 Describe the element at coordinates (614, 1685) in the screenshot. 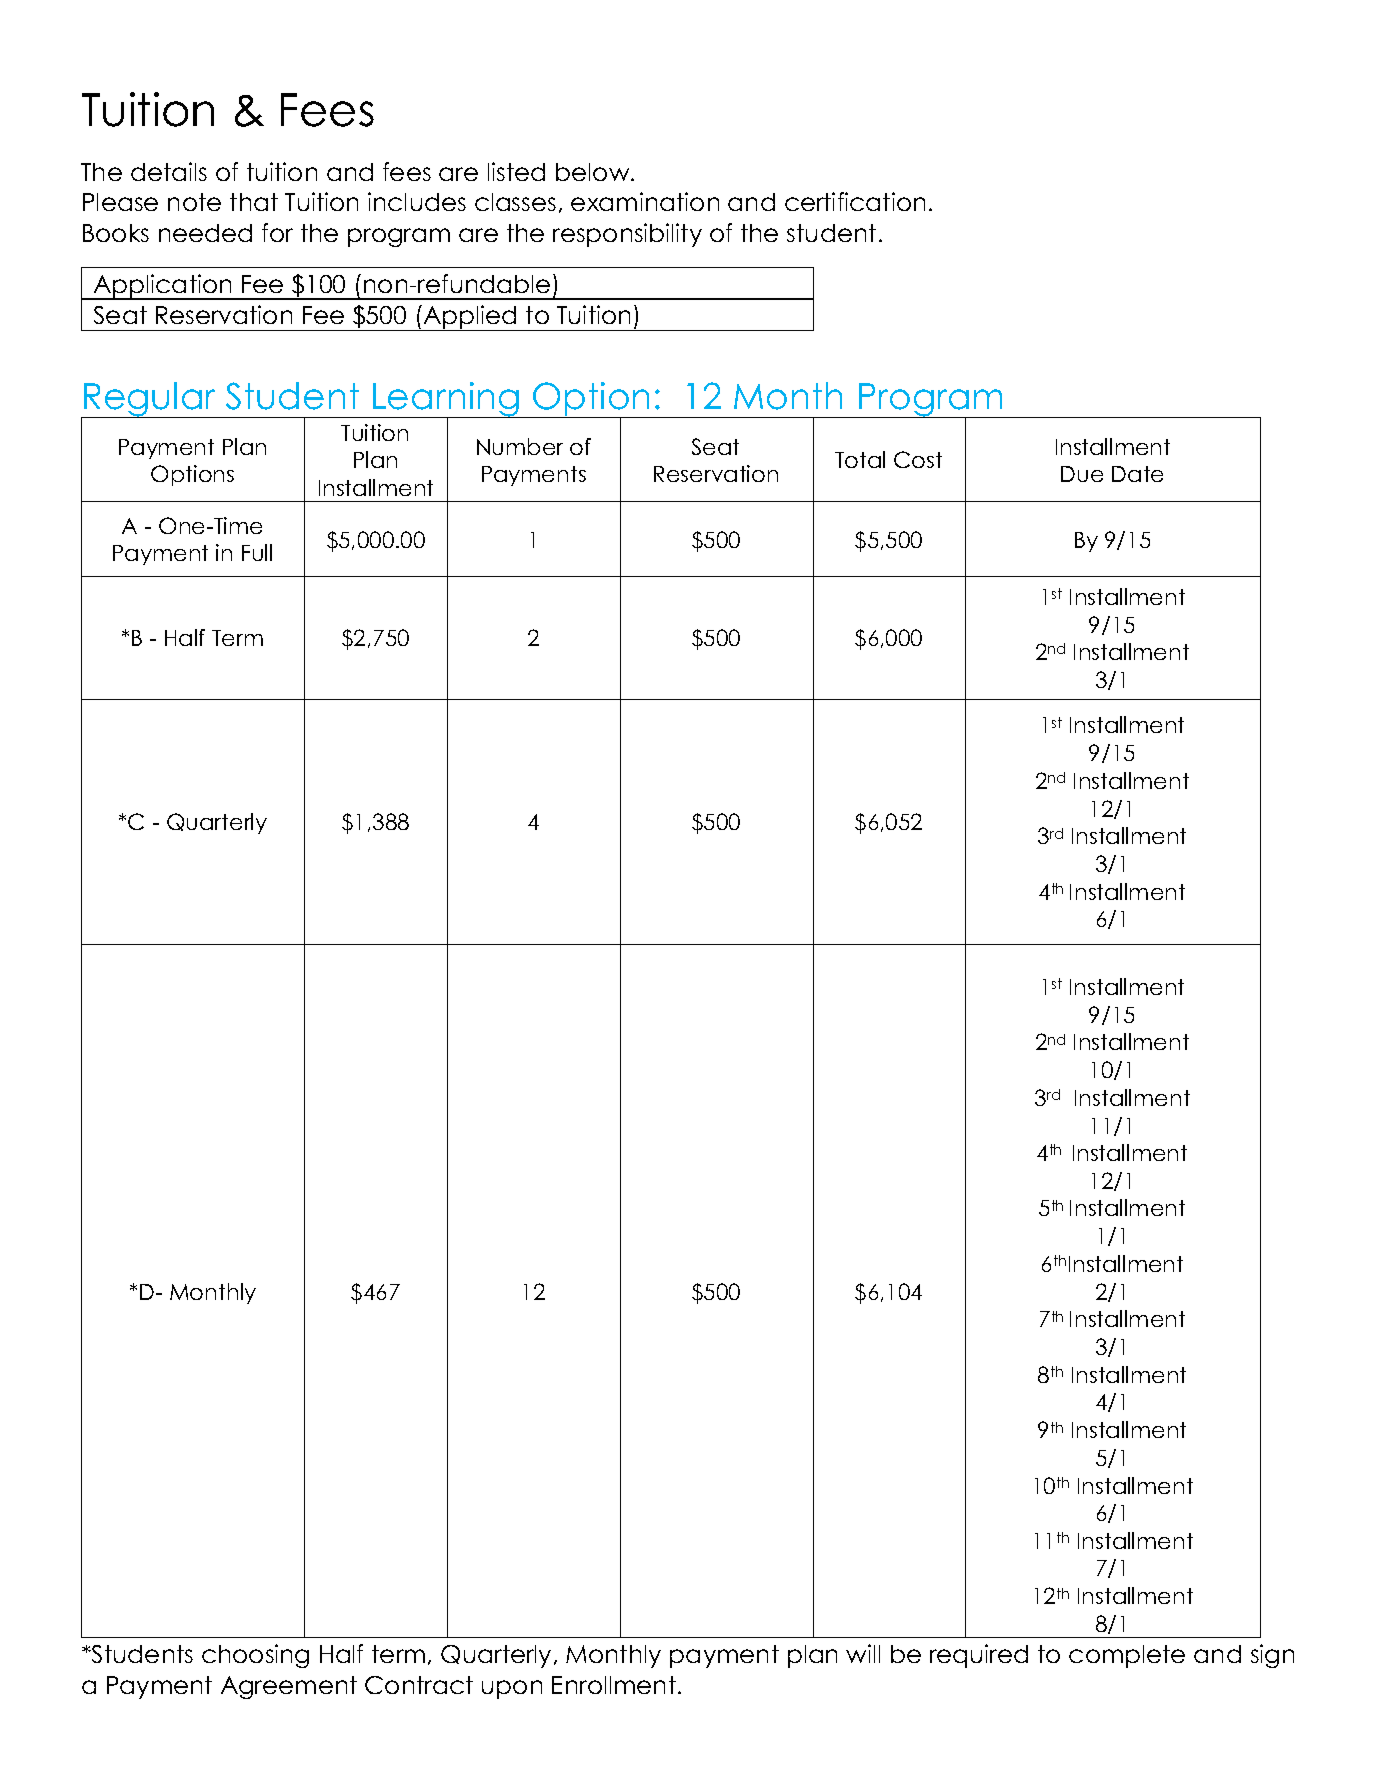

I see `Enrollment` at that location.
